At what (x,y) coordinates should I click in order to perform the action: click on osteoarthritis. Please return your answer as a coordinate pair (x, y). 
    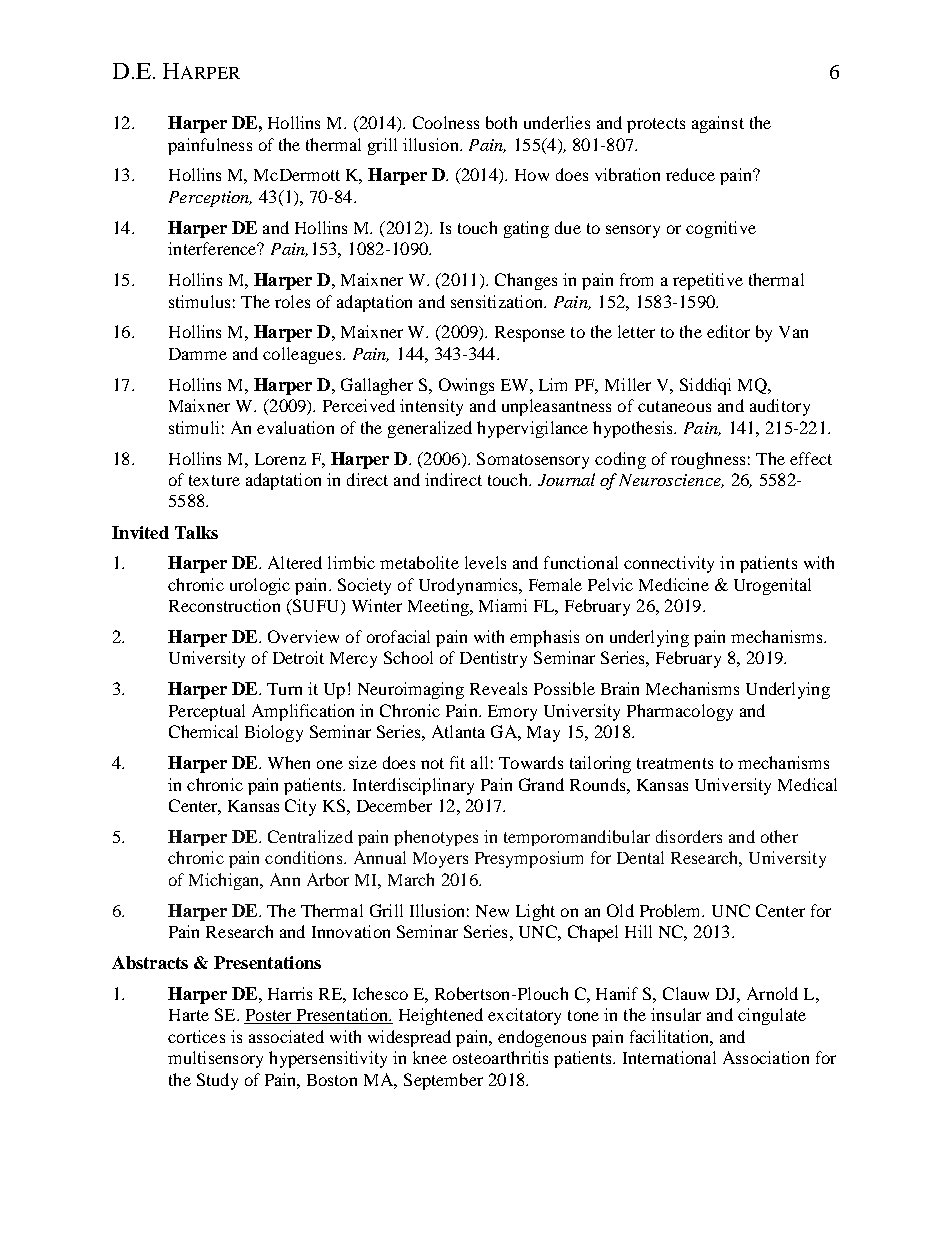
    Looking at the image, I should click on (500, 1057).
